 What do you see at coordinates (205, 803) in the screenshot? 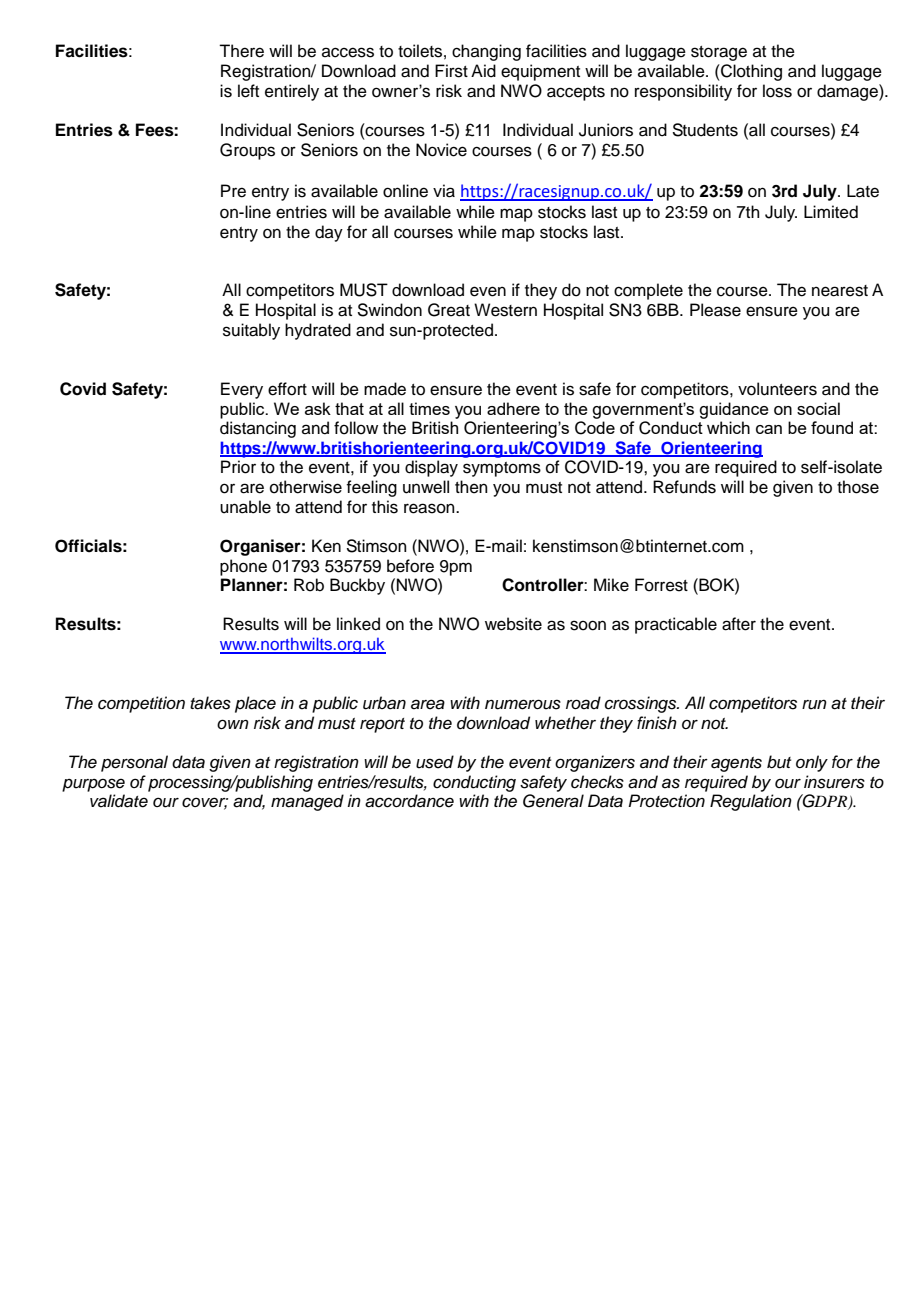
I see `cover` at bounding box center [205, 803].
